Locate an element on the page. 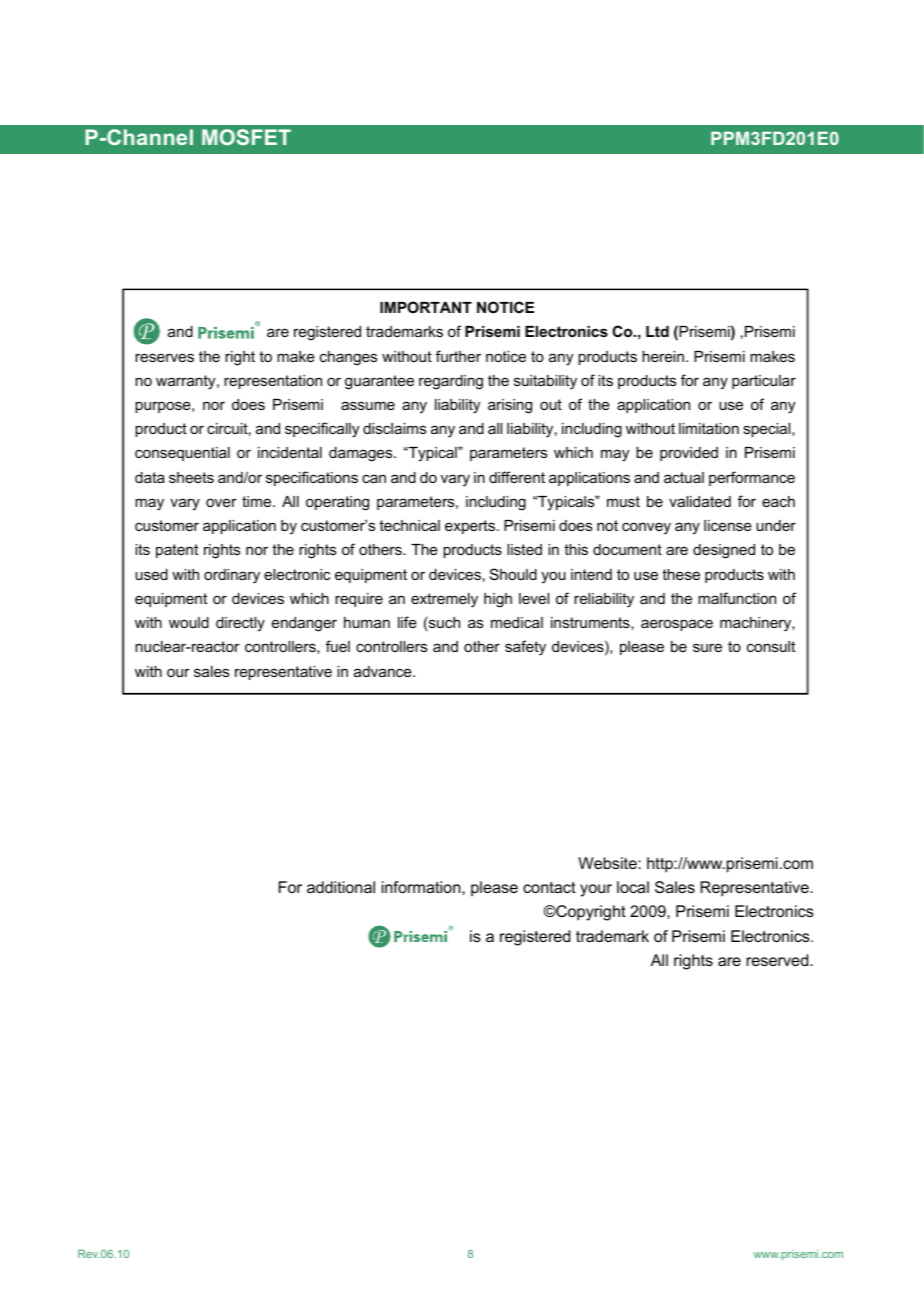  information is located at coordinates (422, 887).
